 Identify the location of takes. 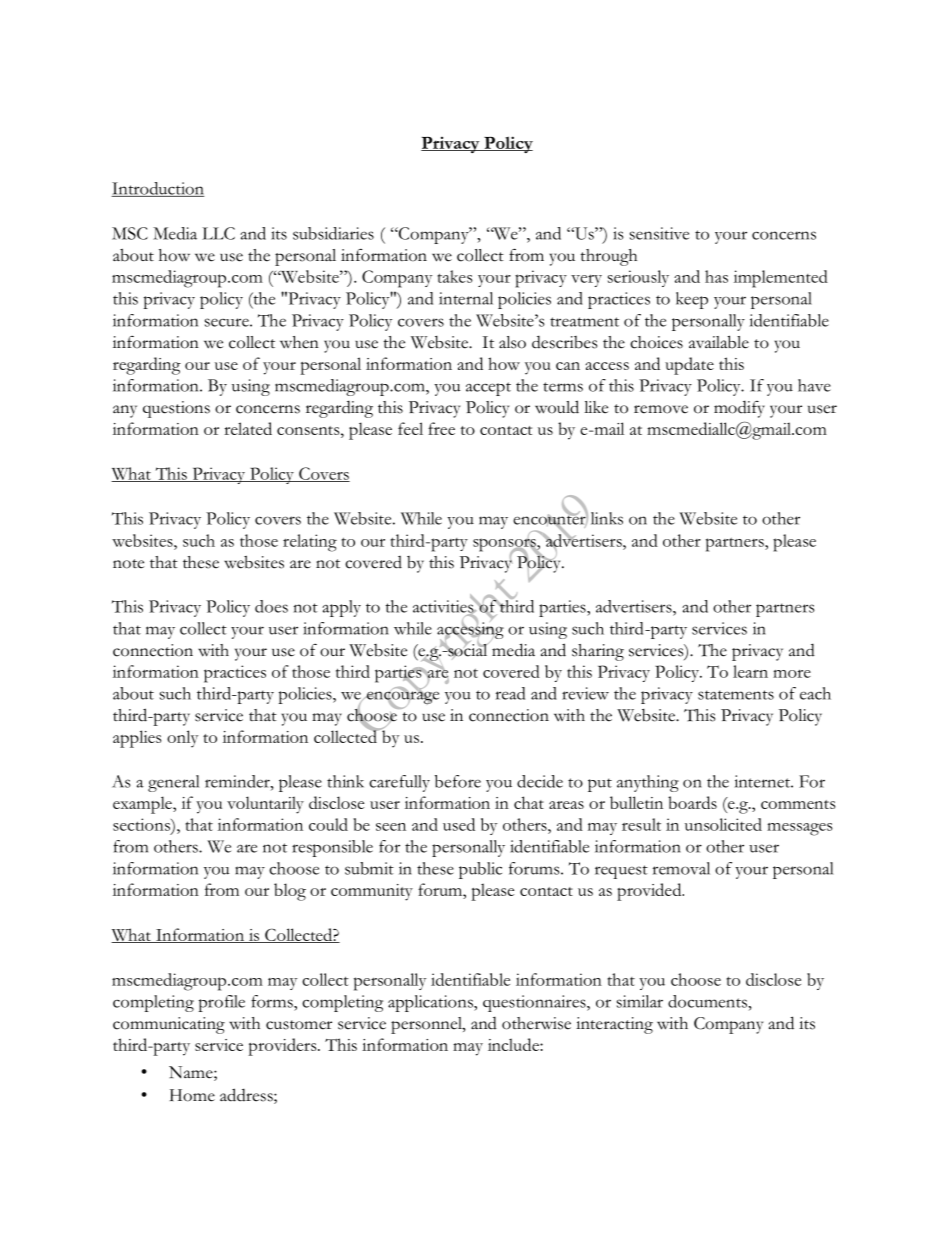
(455, 276).
